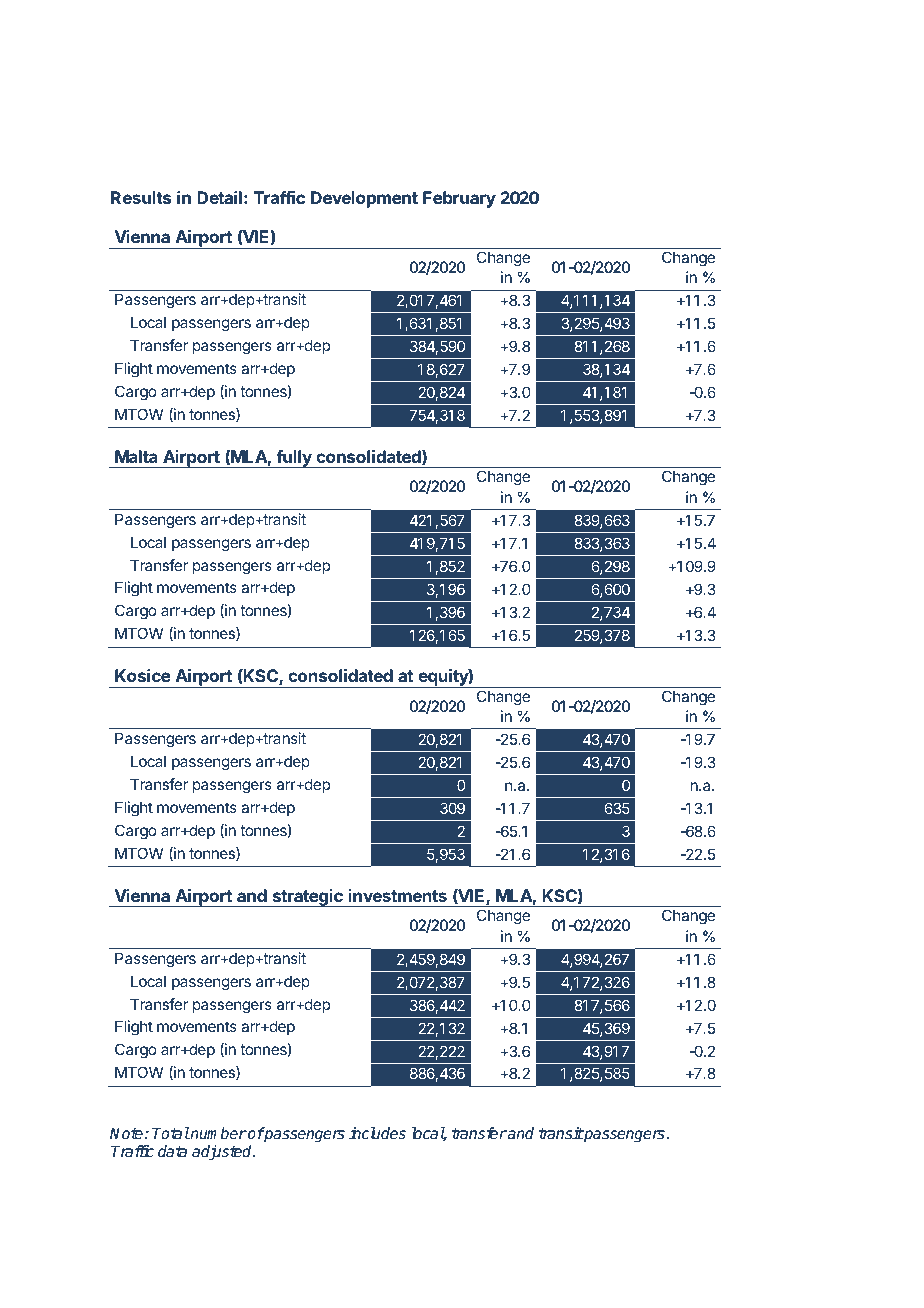 Image resolution: width=924 pixels, height=1308 pixels. I want to click on Development, so click(364, 199).
